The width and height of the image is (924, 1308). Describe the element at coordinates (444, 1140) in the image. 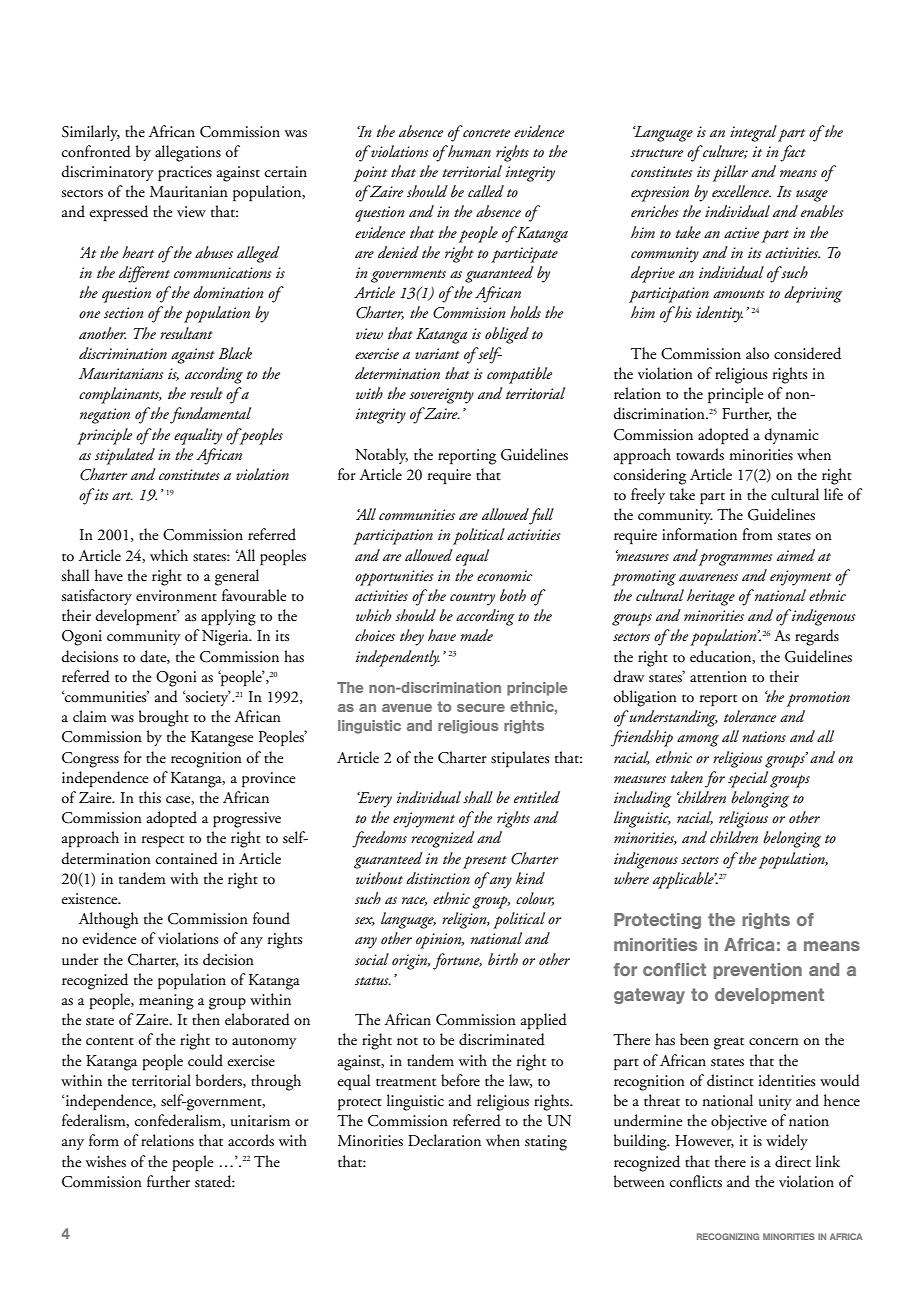

I see `Declaration` at that location.
